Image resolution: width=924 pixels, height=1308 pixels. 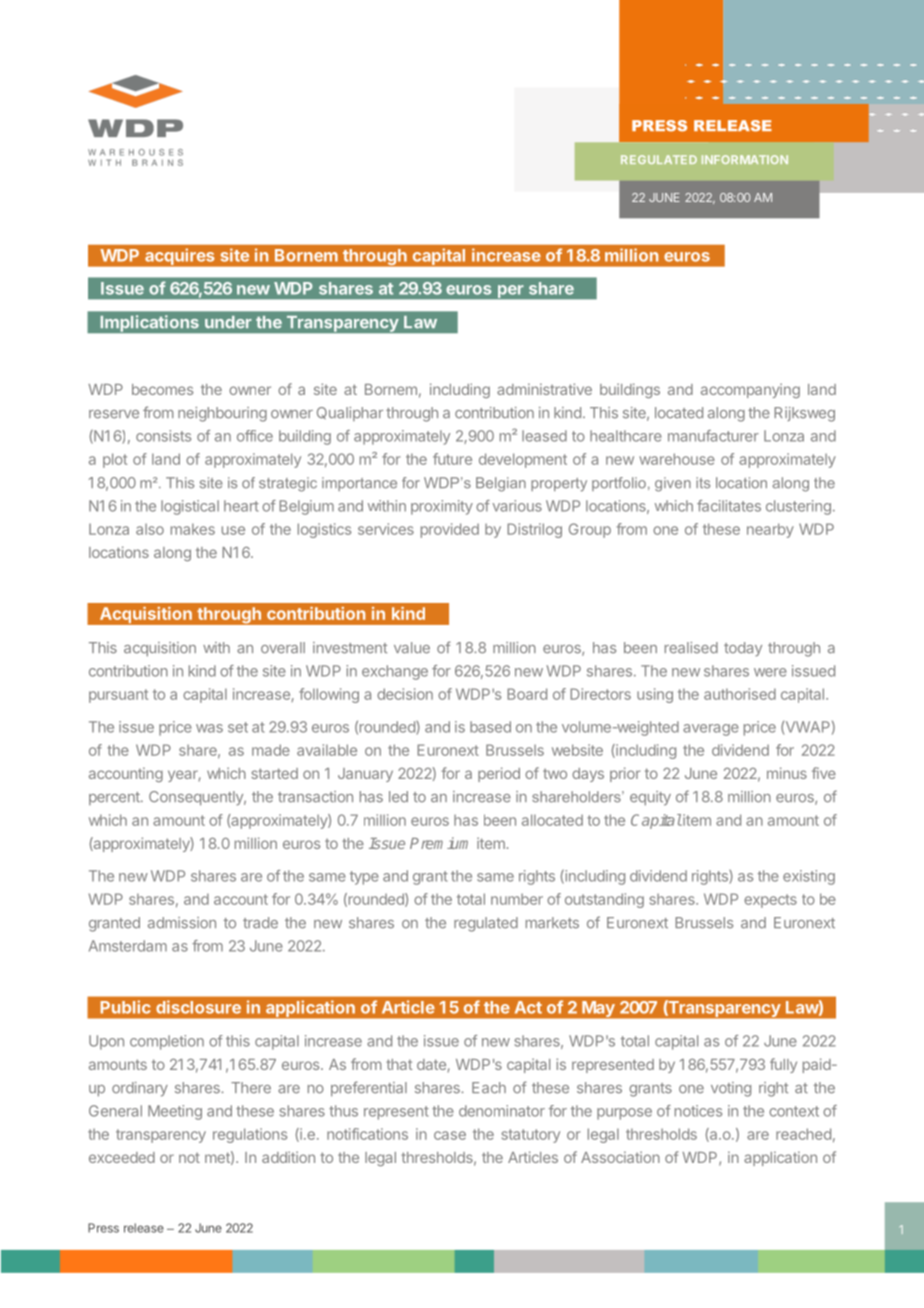 What do you see at coordinates (450, 1135) in the screenshot?
I see `case` at bounding box center [450, 1135].
